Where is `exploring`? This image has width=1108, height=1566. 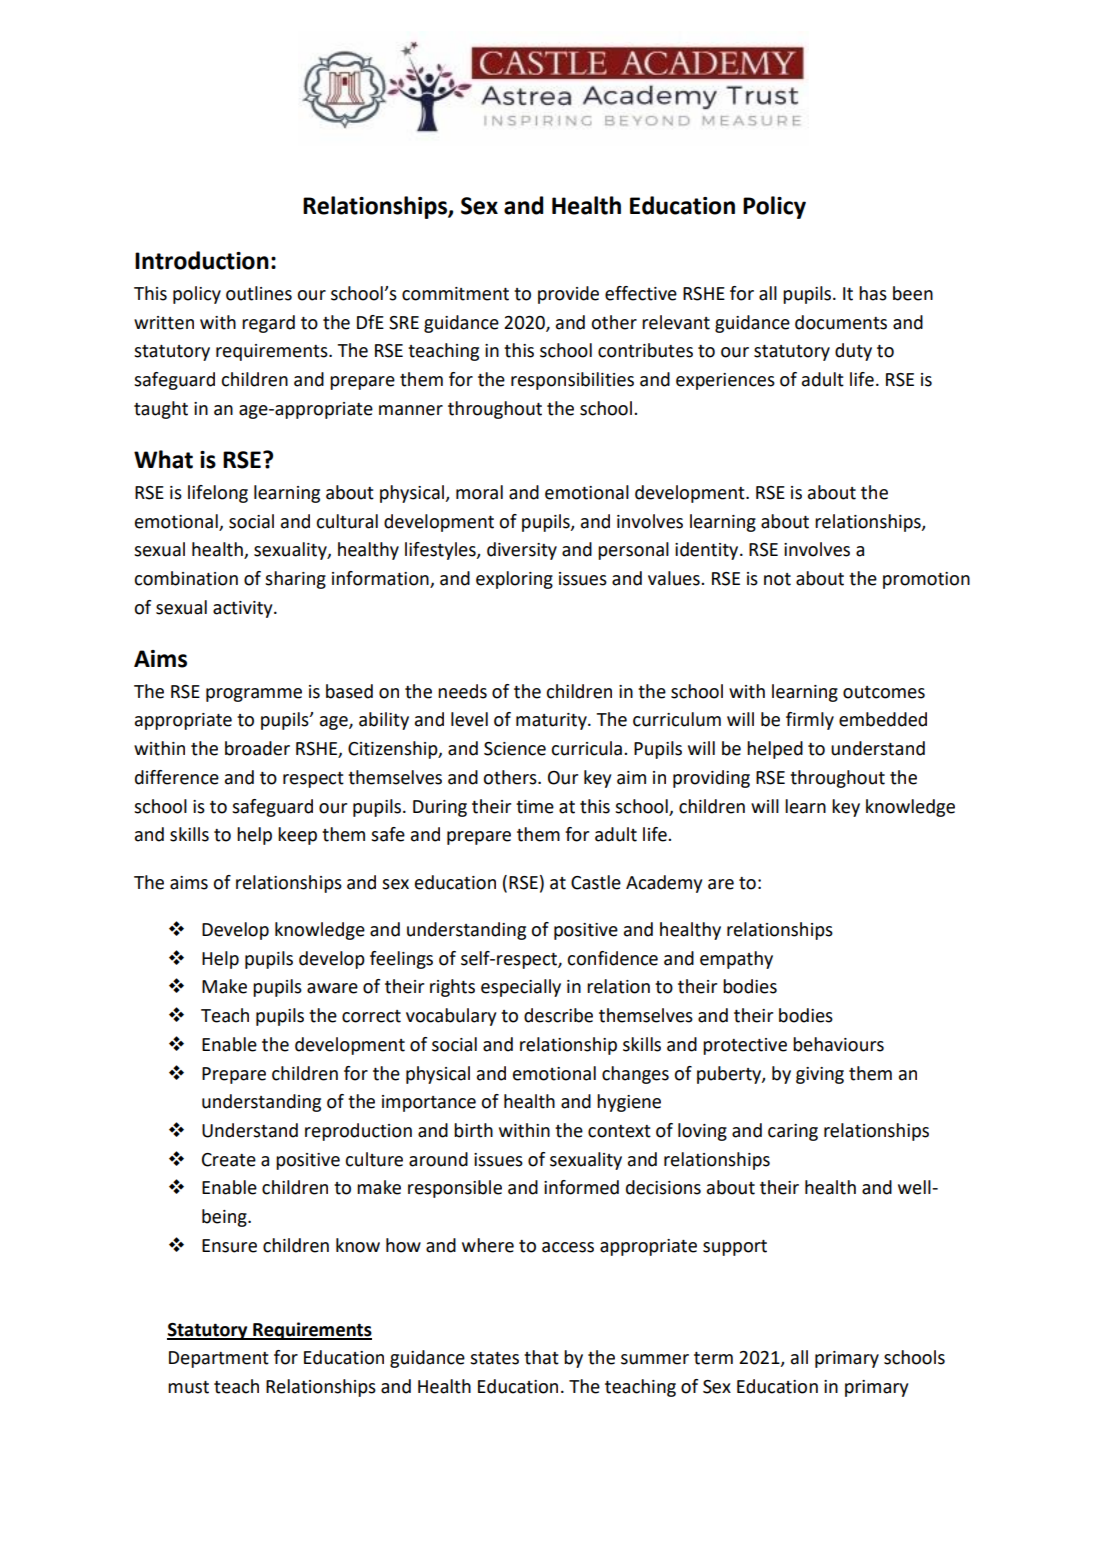
exploring is located at coordinates (514, 580).
